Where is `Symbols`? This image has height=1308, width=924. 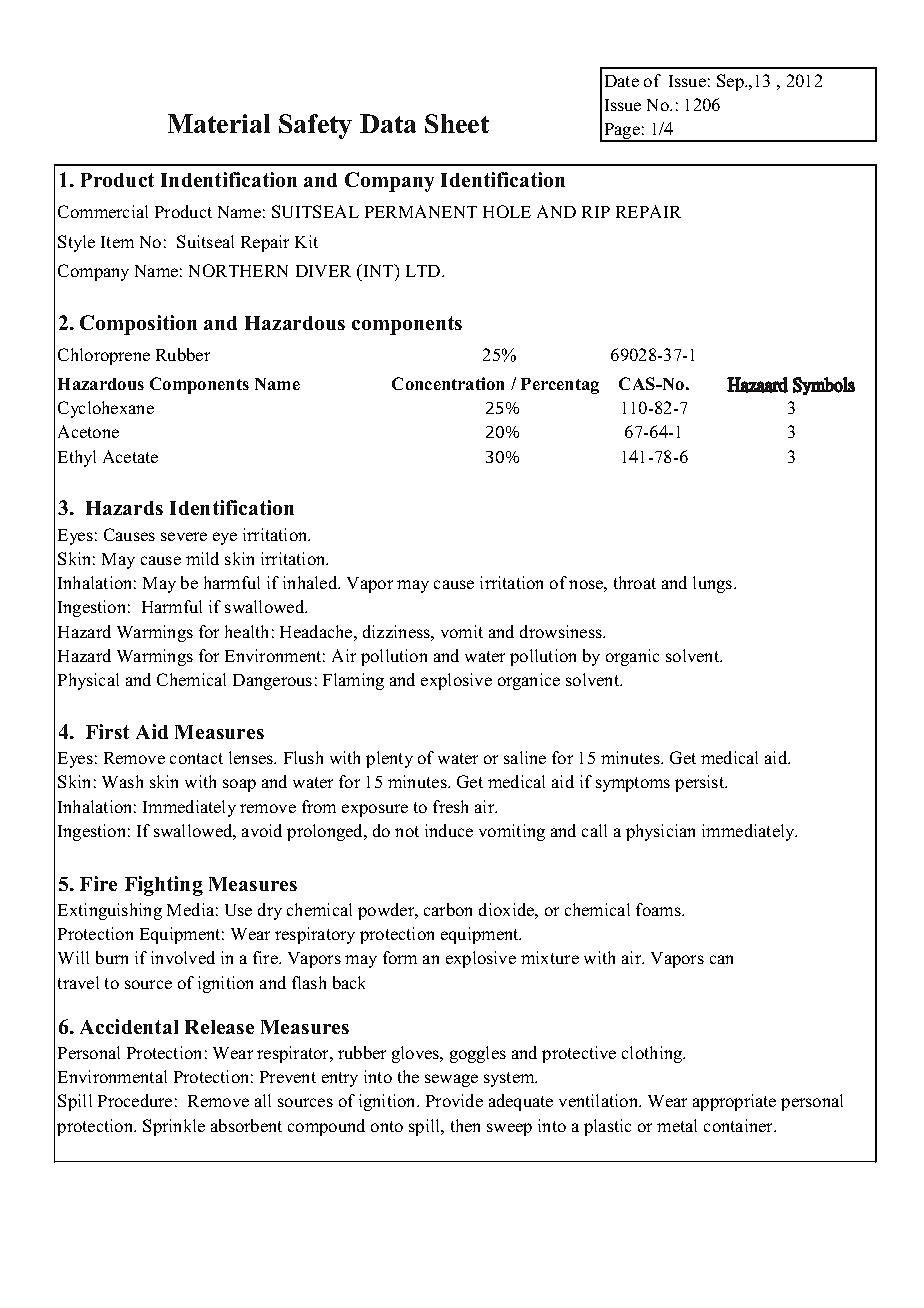
Symbols is located at coordinates (824, 386).
